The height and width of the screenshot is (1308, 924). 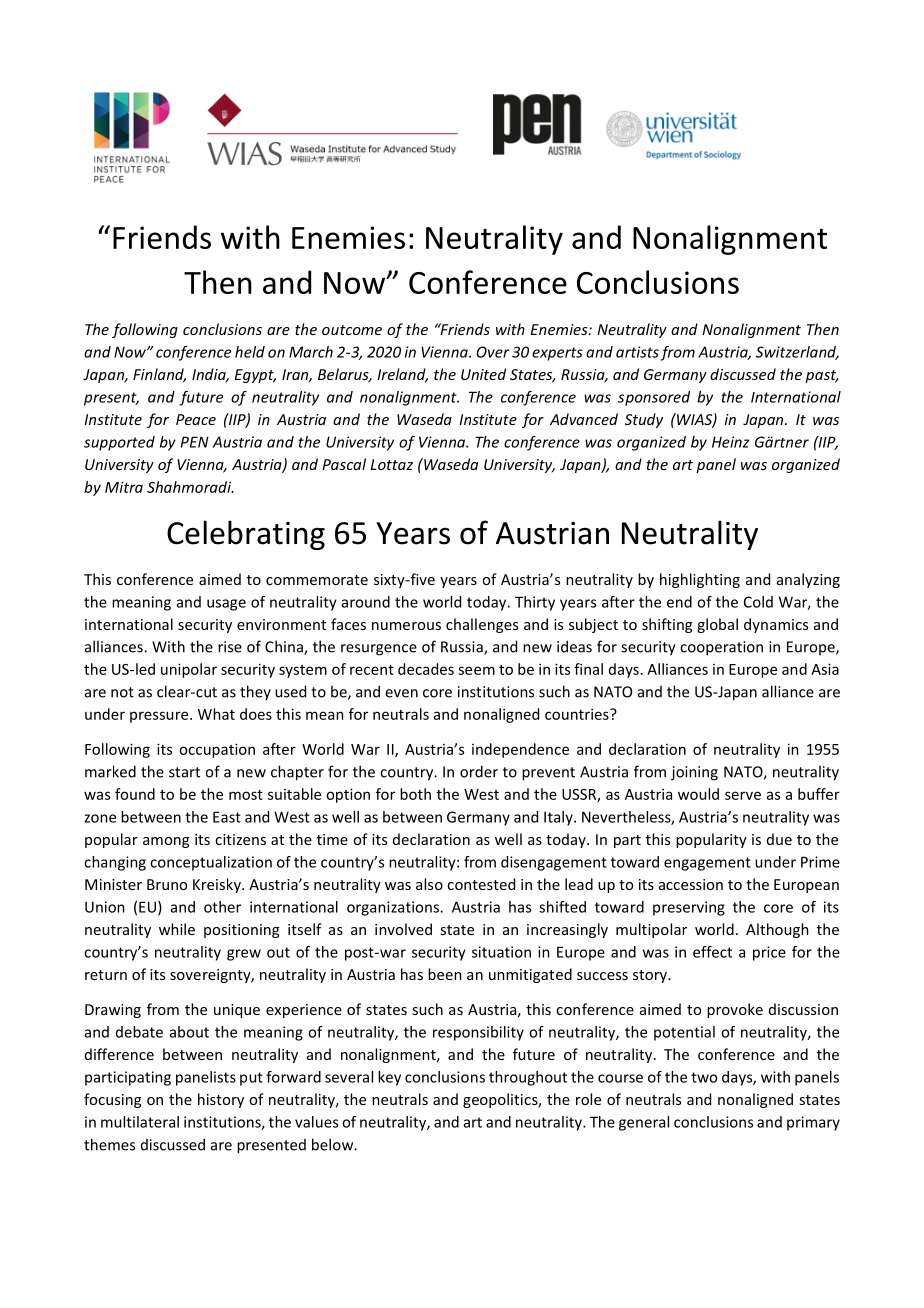 What do you see at coordinates (211, 863) in the screenshot?
I see `conceptualization` at bounding box center [211, 863].
